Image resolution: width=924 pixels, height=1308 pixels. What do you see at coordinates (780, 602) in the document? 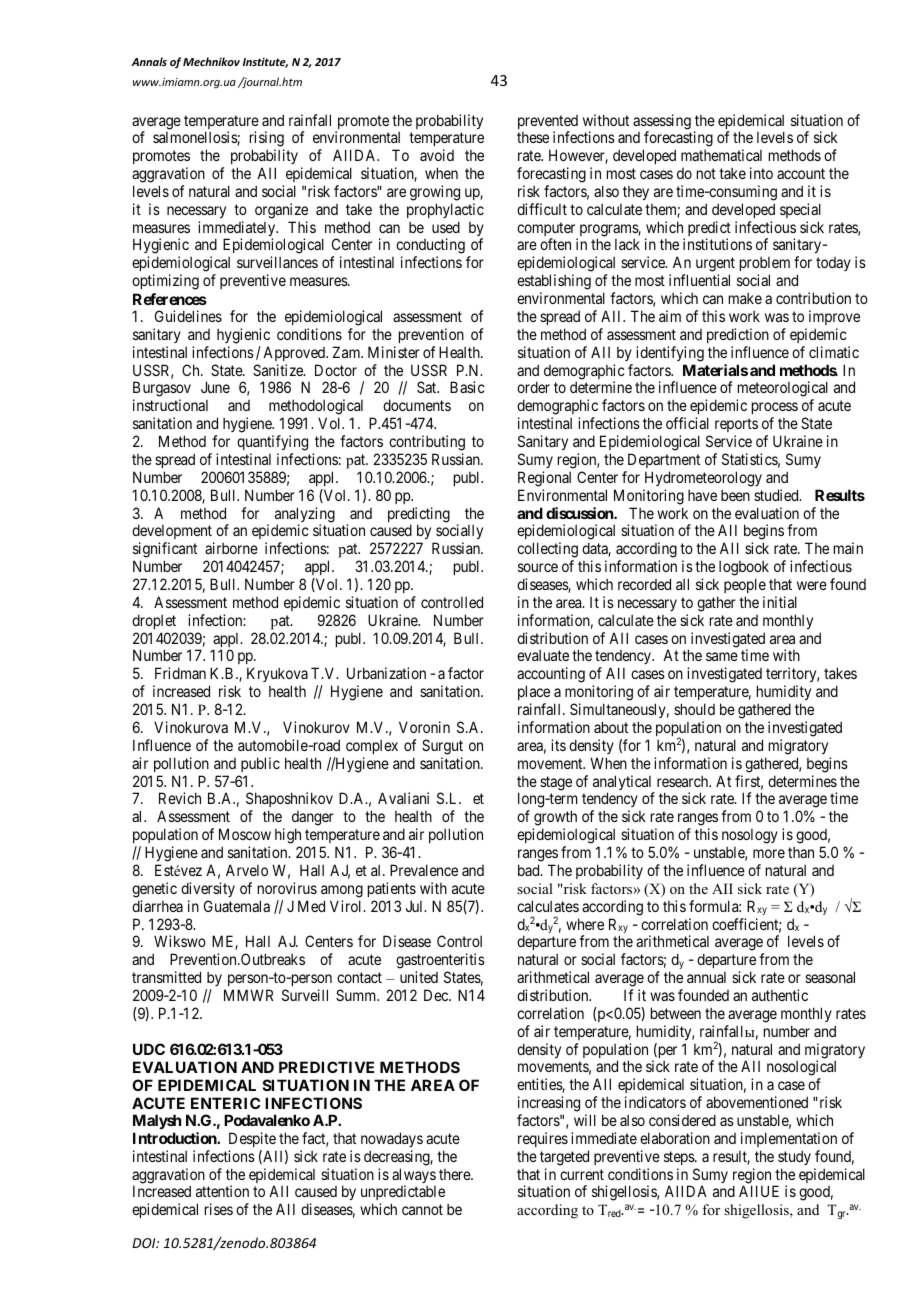
I see `initial` at bounding box center [780, 602].
